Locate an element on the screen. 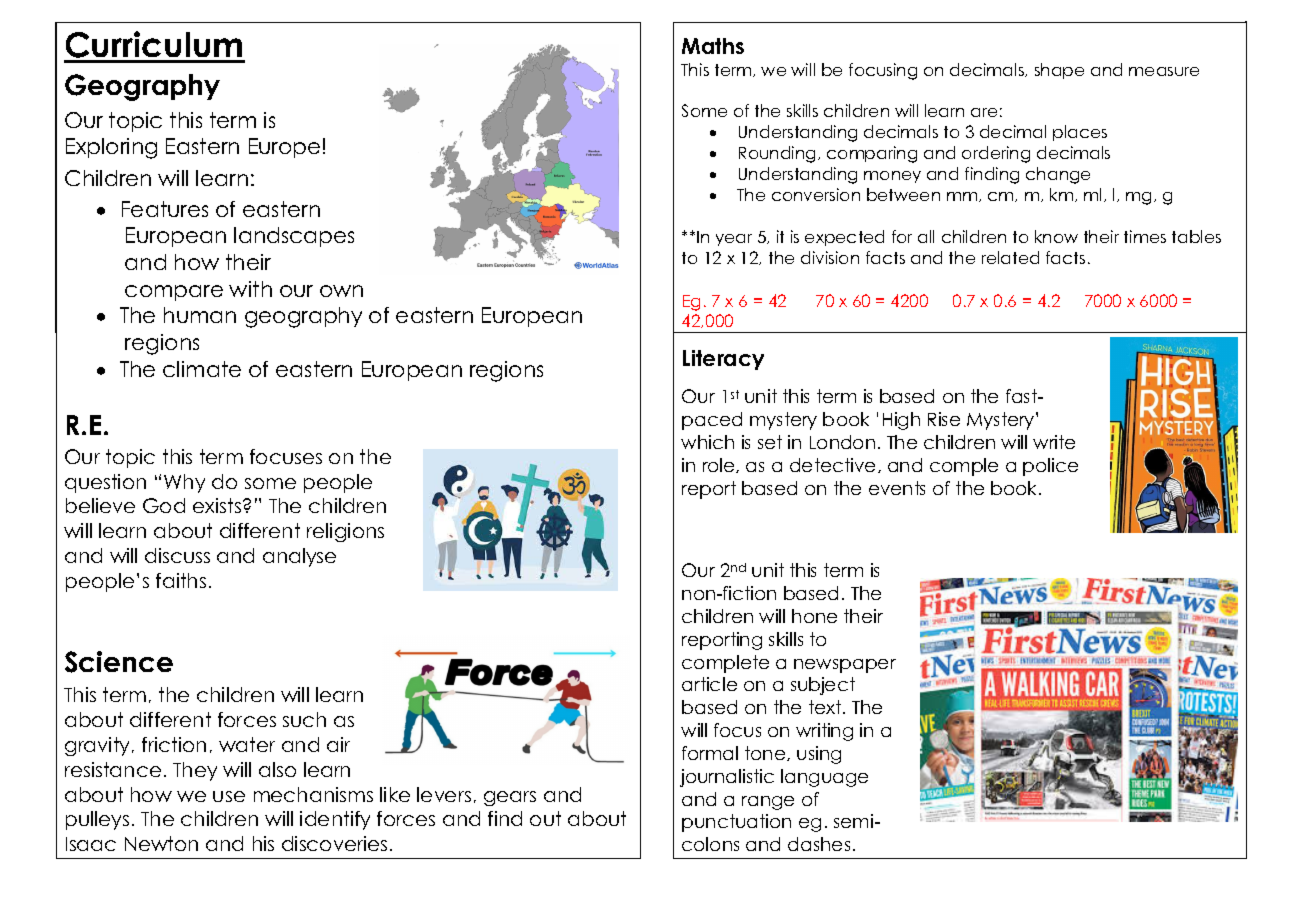  events is located at coordinates (897, 488).
